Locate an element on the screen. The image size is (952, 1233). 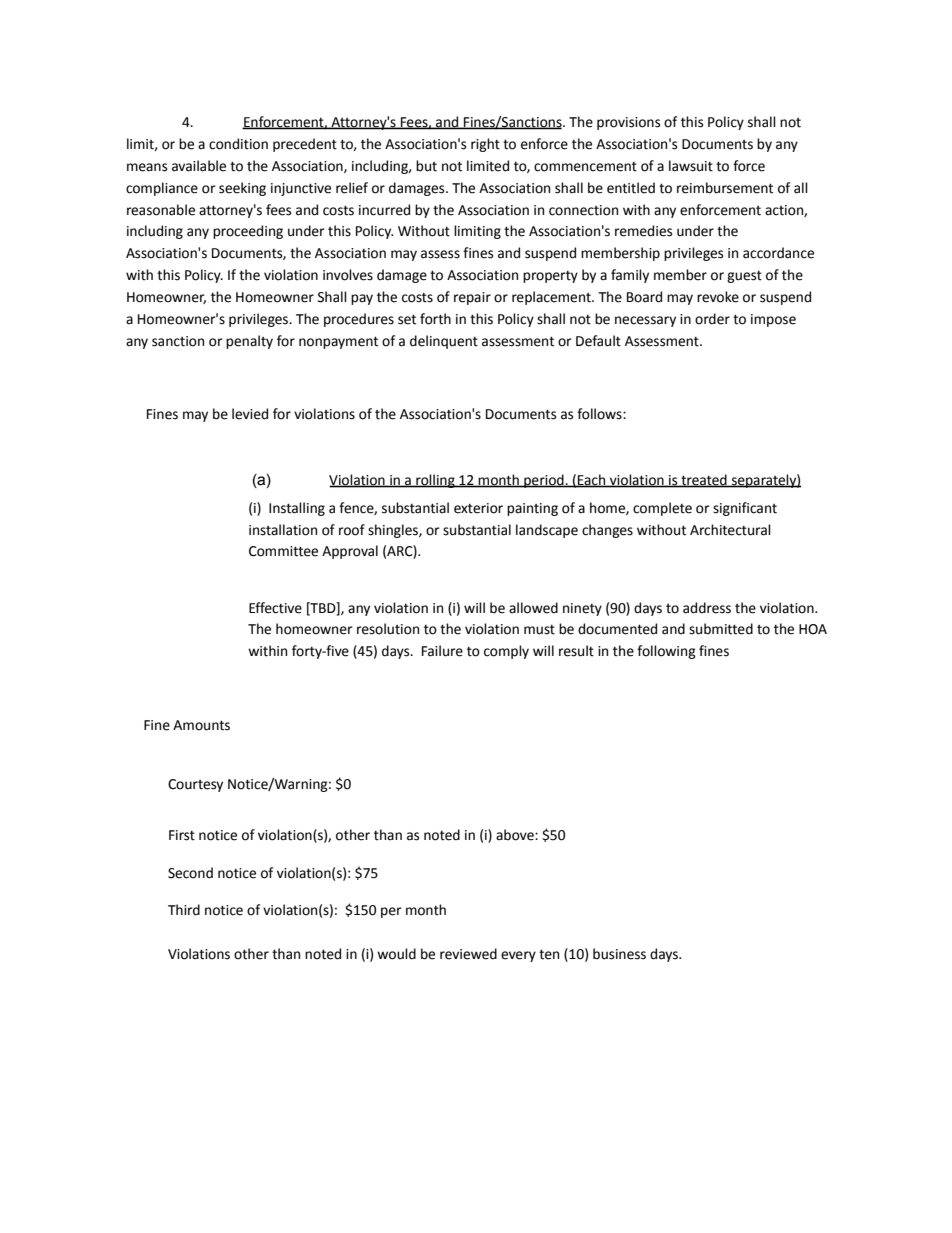
comply is located at coordinates (506, 652).
